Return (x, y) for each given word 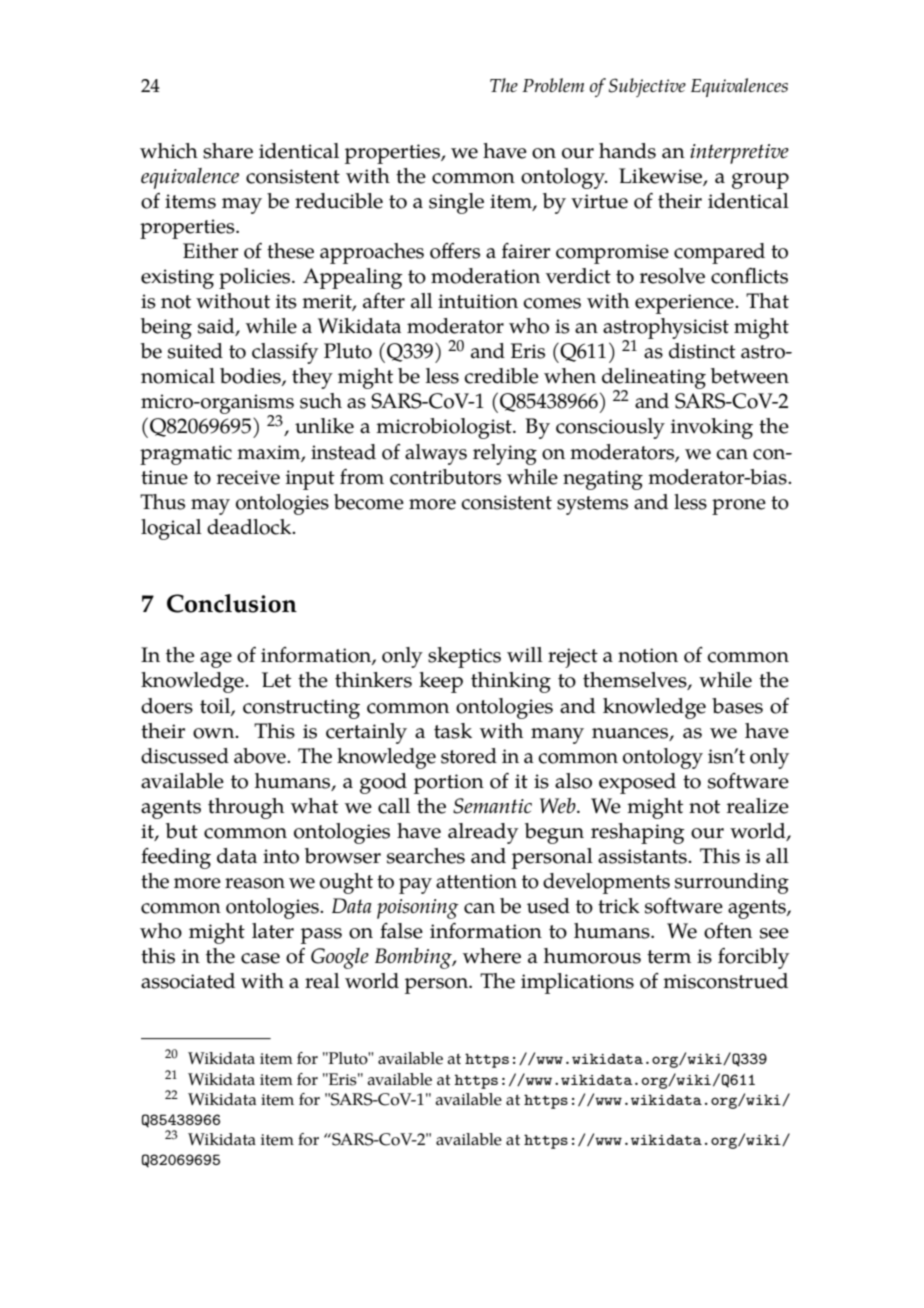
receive (248, 477)
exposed (637, 783)
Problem (553, 85)
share (228, 151)
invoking (712, 428)
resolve (672, 276)
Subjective (647, 87)
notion (648, 655)
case (260, 958)
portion (449, 784)
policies (256, 278)
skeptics (464, 657)
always (436, 454)
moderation (485, 276)
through (246, 808)
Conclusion (232, 603)
